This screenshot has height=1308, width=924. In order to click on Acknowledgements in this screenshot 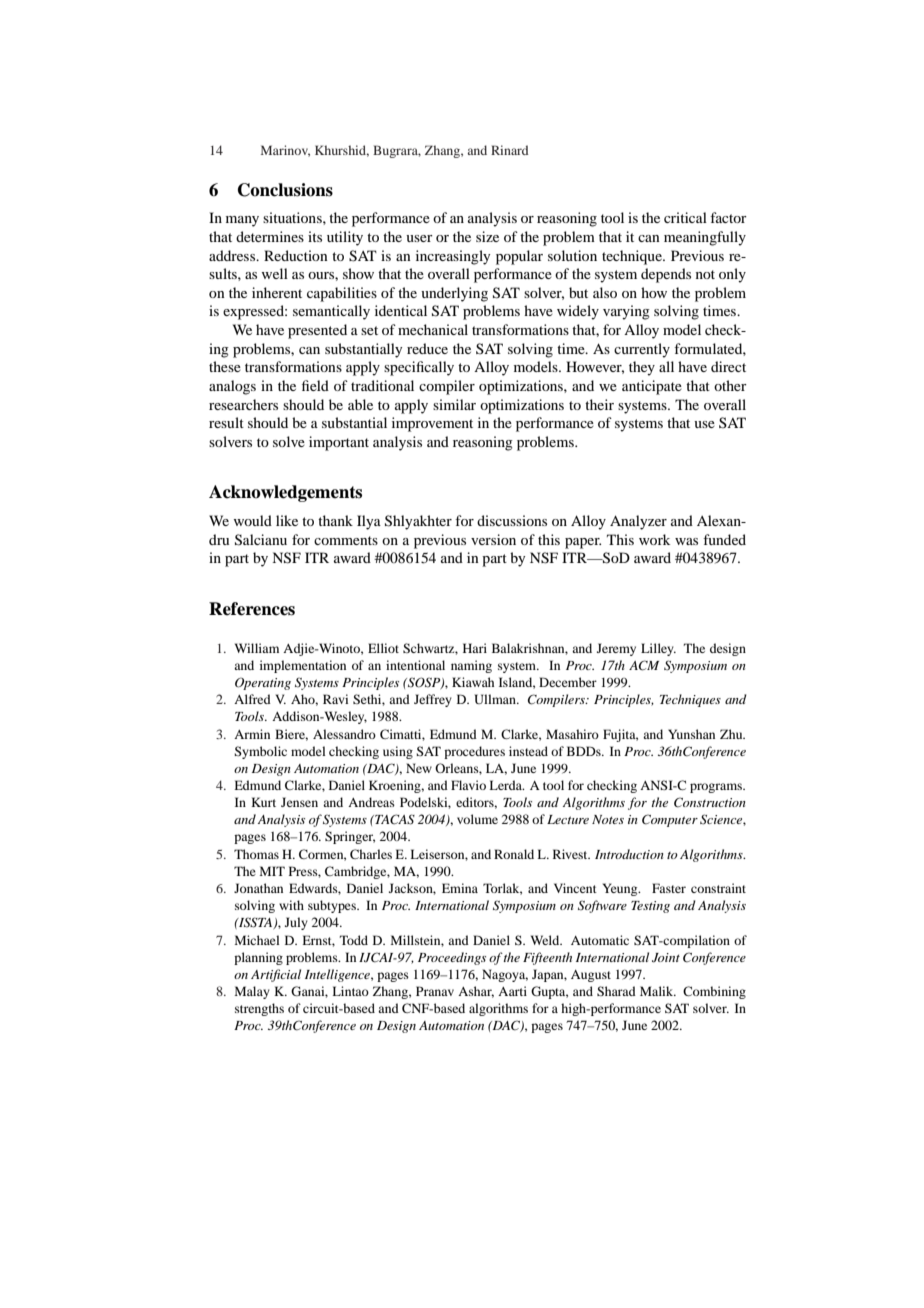, I will do `click(285, 493)`.
